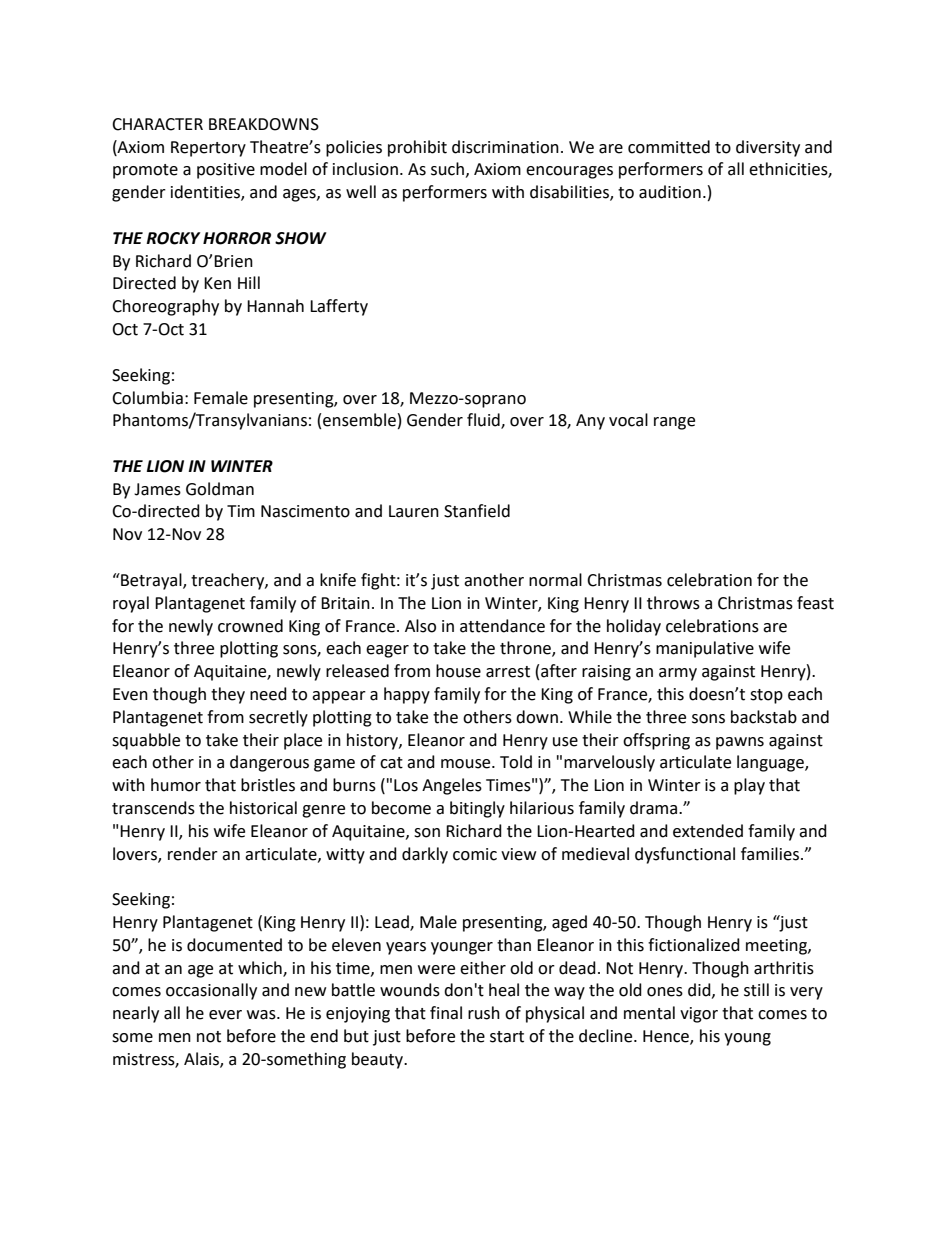 This page has height=1233, width=952. Describe the element at coordinates (768, 148) in the page. I see `diversity` at that location.
